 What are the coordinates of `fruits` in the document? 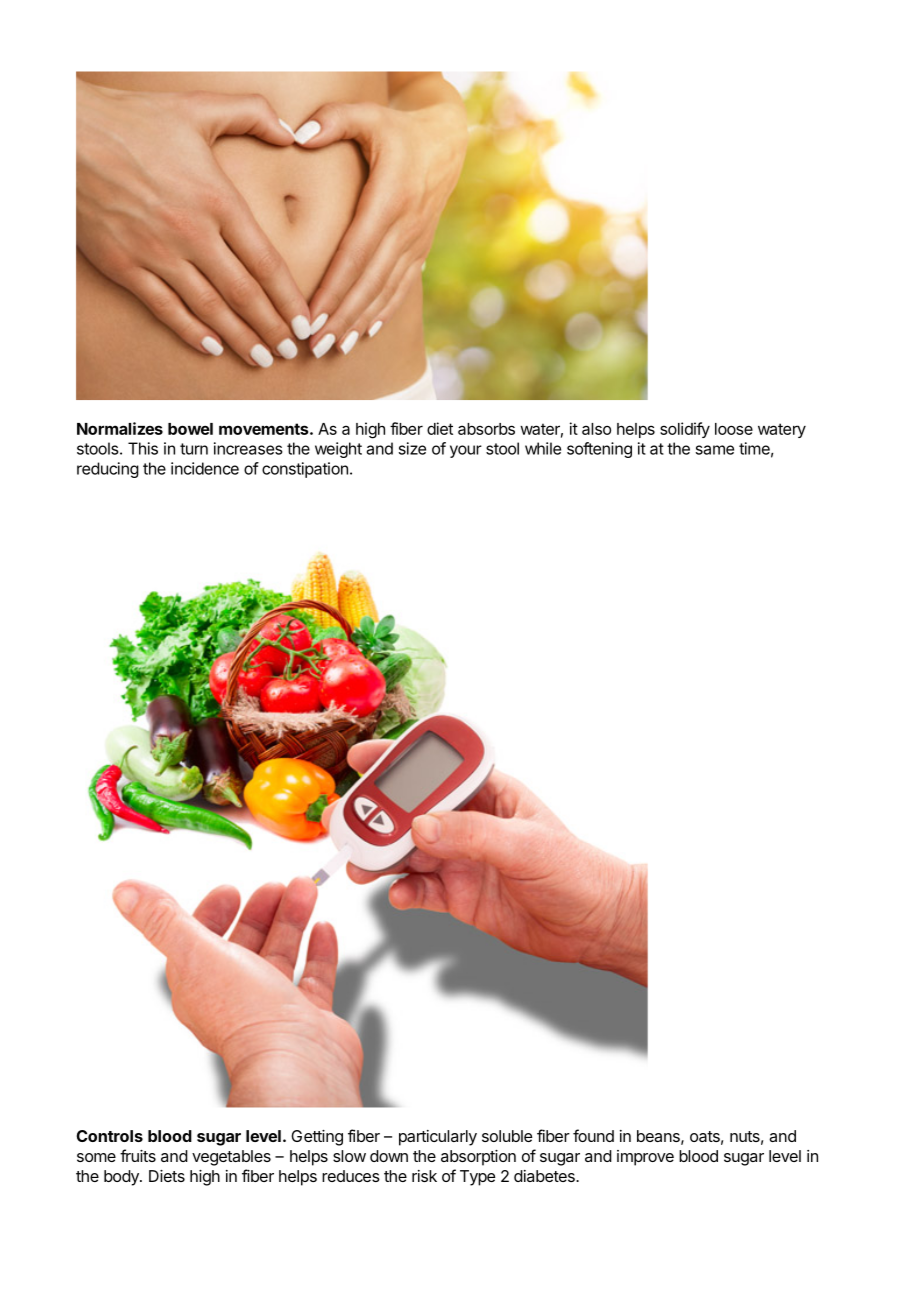 It's located at (138, 1155).
